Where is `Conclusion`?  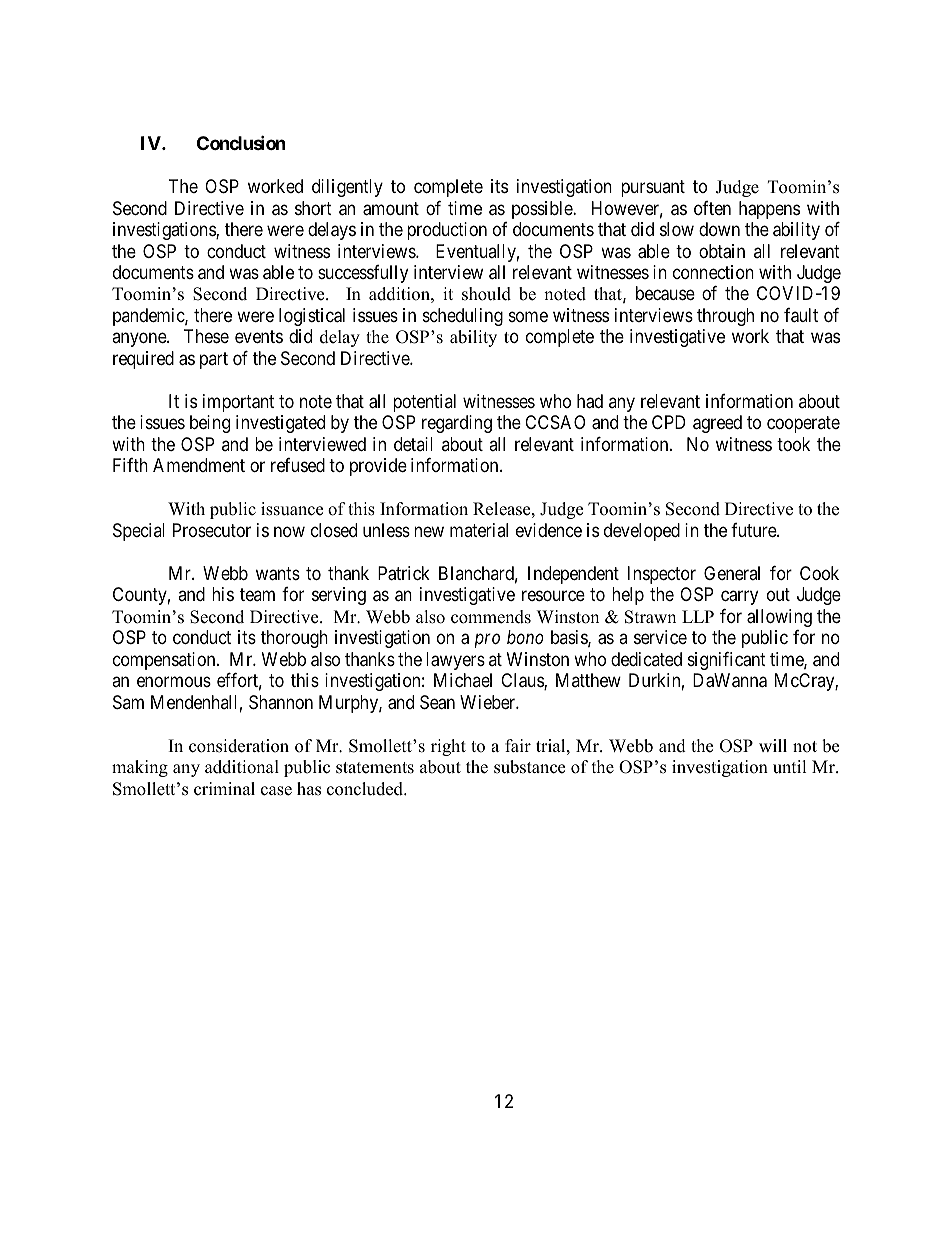
Conclusion is located at coordinates (241, 143).
